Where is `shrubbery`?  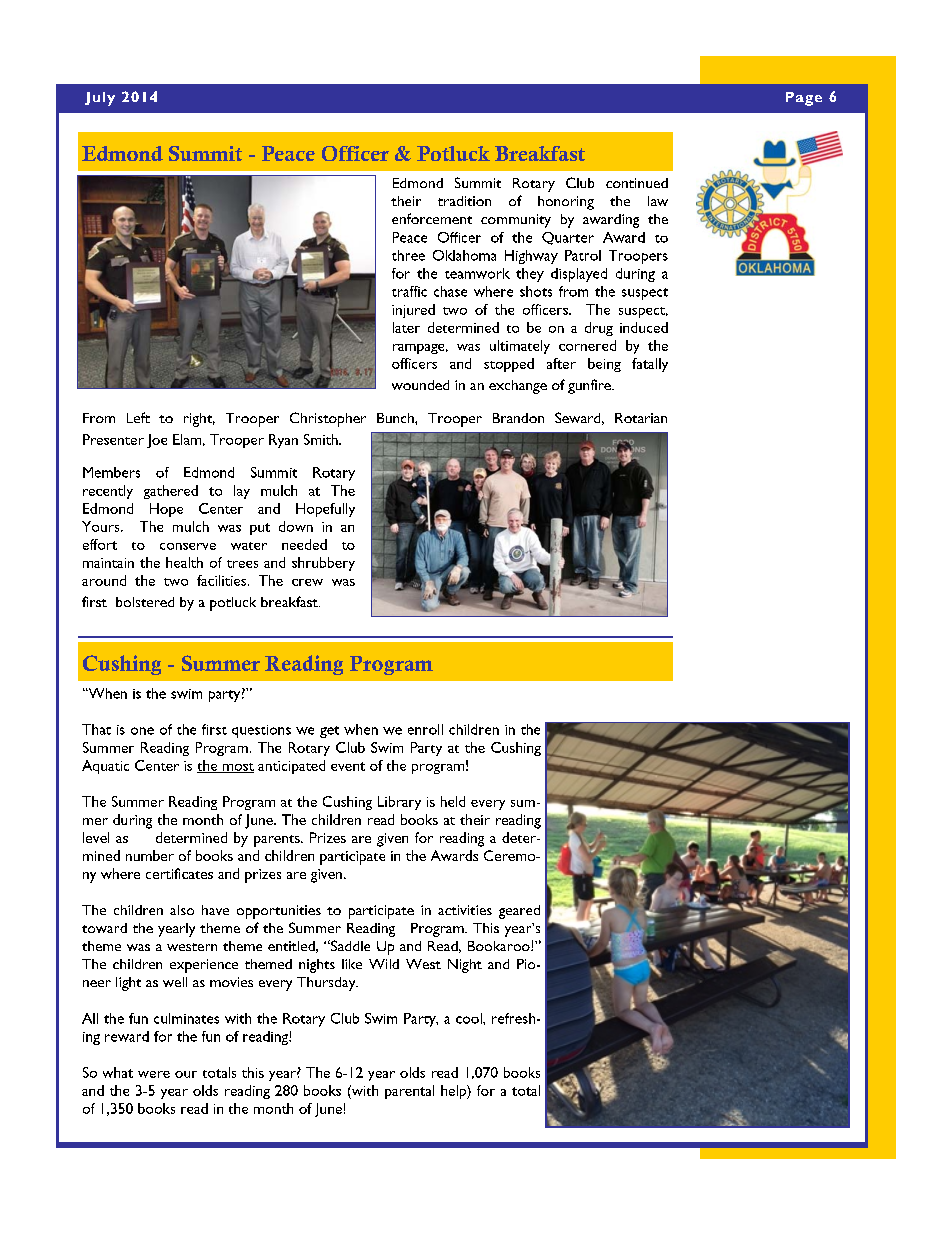 shrubbery is located at coordinates (323, 564).
